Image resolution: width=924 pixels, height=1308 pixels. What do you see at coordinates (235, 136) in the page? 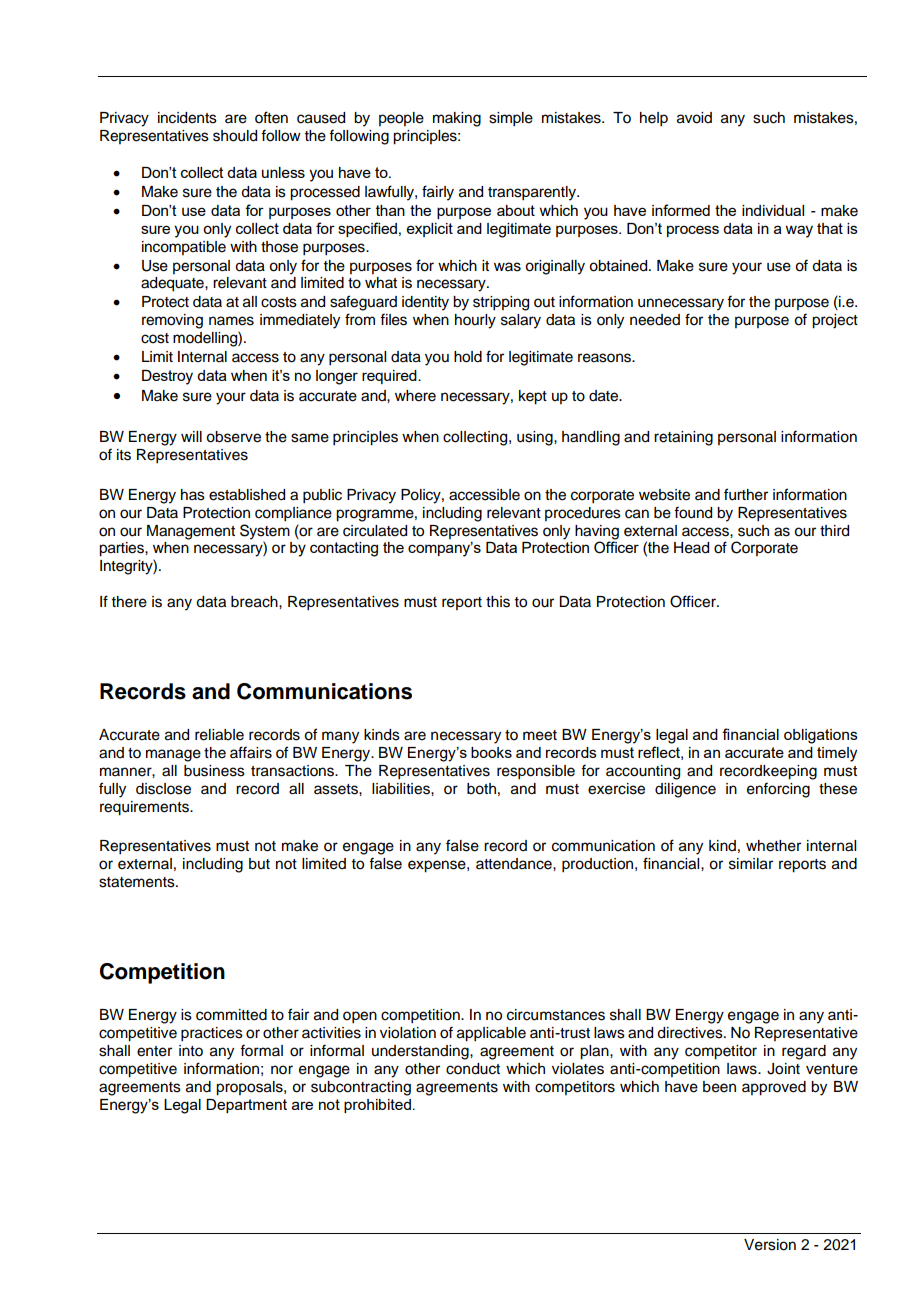
I see `should` at bounding box center [235, 136].
